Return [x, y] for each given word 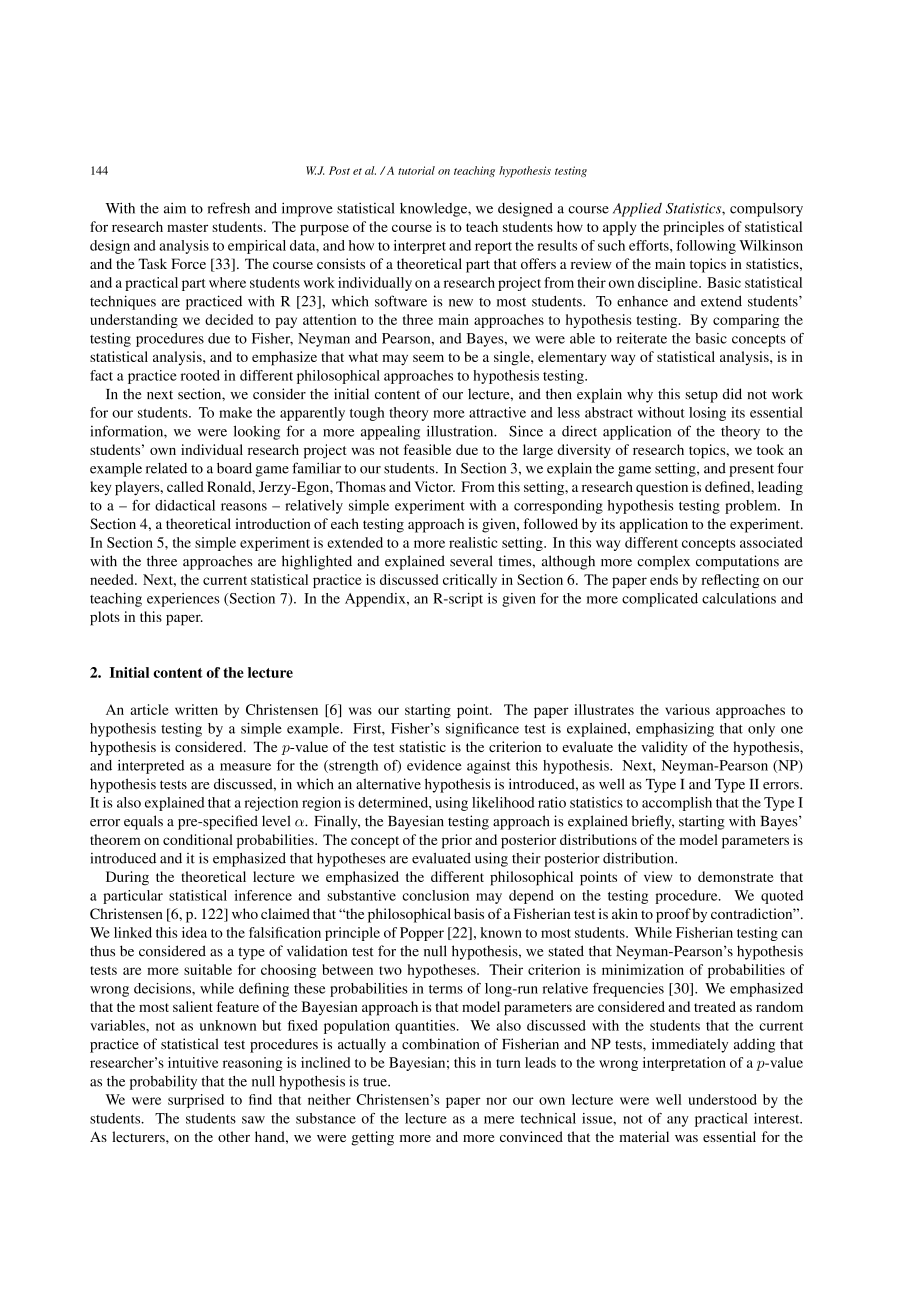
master [187, 227]
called [185, 486]
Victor [434, 486]
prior [457, 841]
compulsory [766, 210]
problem [752, 507]
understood [722, 1099]
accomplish [677, 804]
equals [143, 822]
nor [496, 1101]
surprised [196, 1101]
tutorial [416, 170]
